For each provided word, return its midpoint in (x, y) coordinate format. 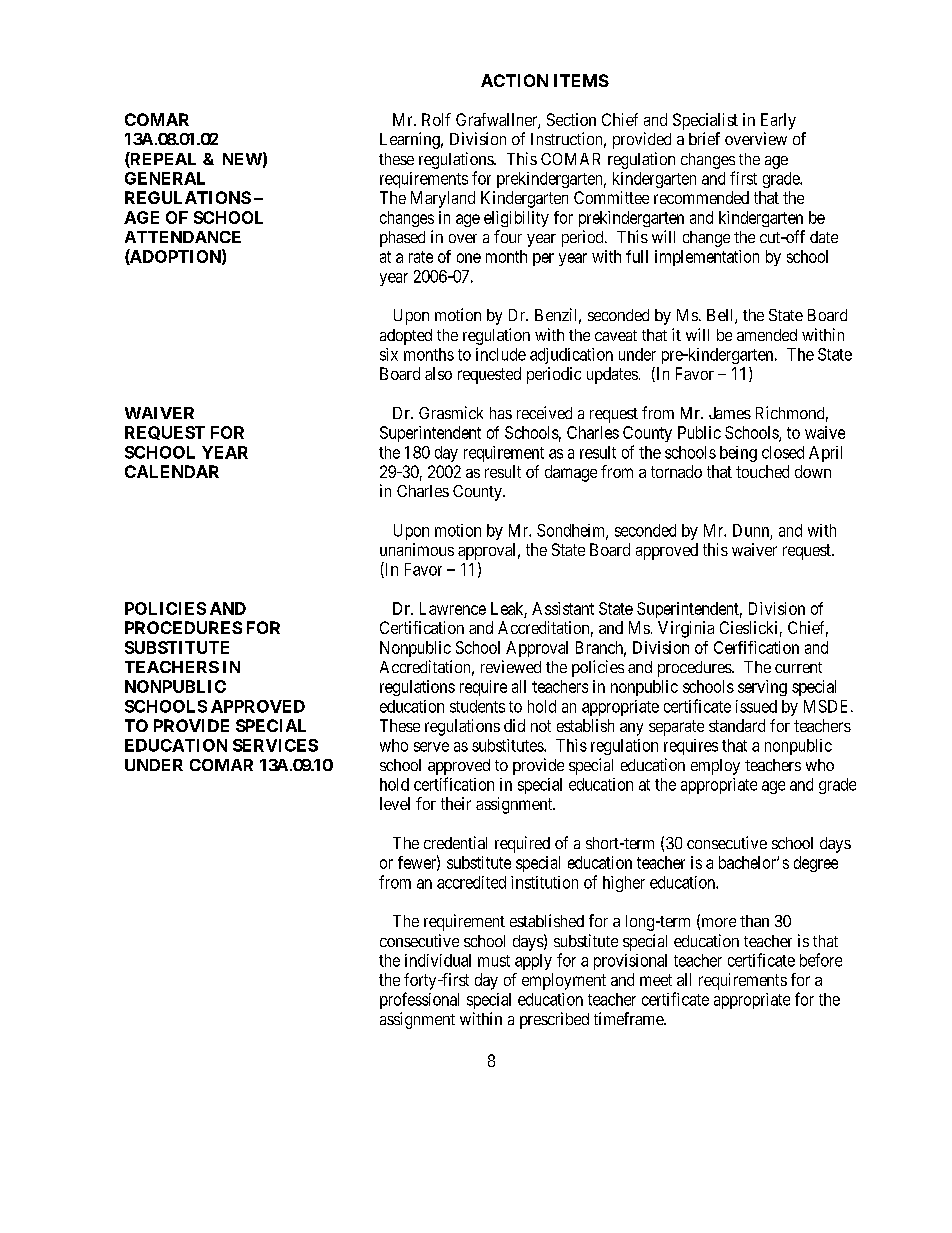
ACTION (514, 80)
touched (762, 471)
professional (419, 1000)
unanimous (417, 549)
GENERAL (165, 178)
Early (778, 121)
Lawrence (453, 608)
